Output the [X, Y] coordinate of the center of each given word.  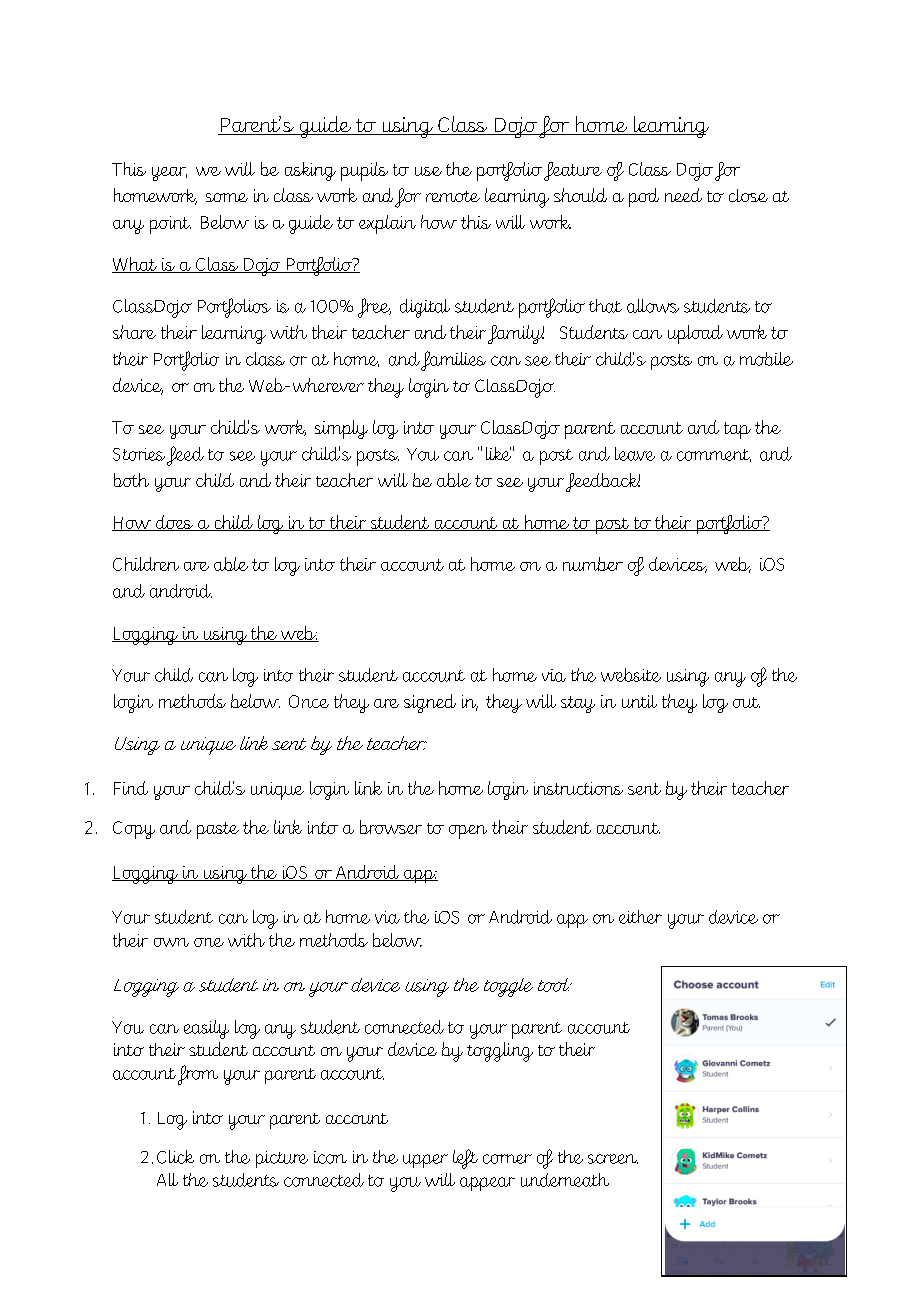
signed [430, 703]
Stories [139, 454]
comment [714, 455]
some [227, 197]
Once [309, 701]
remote [453, 196]
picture [282, 1159]
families [453, 361]
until [639, 701]
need [683, 195]
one [209, 942]
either [640, 917]
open [468, 832]
